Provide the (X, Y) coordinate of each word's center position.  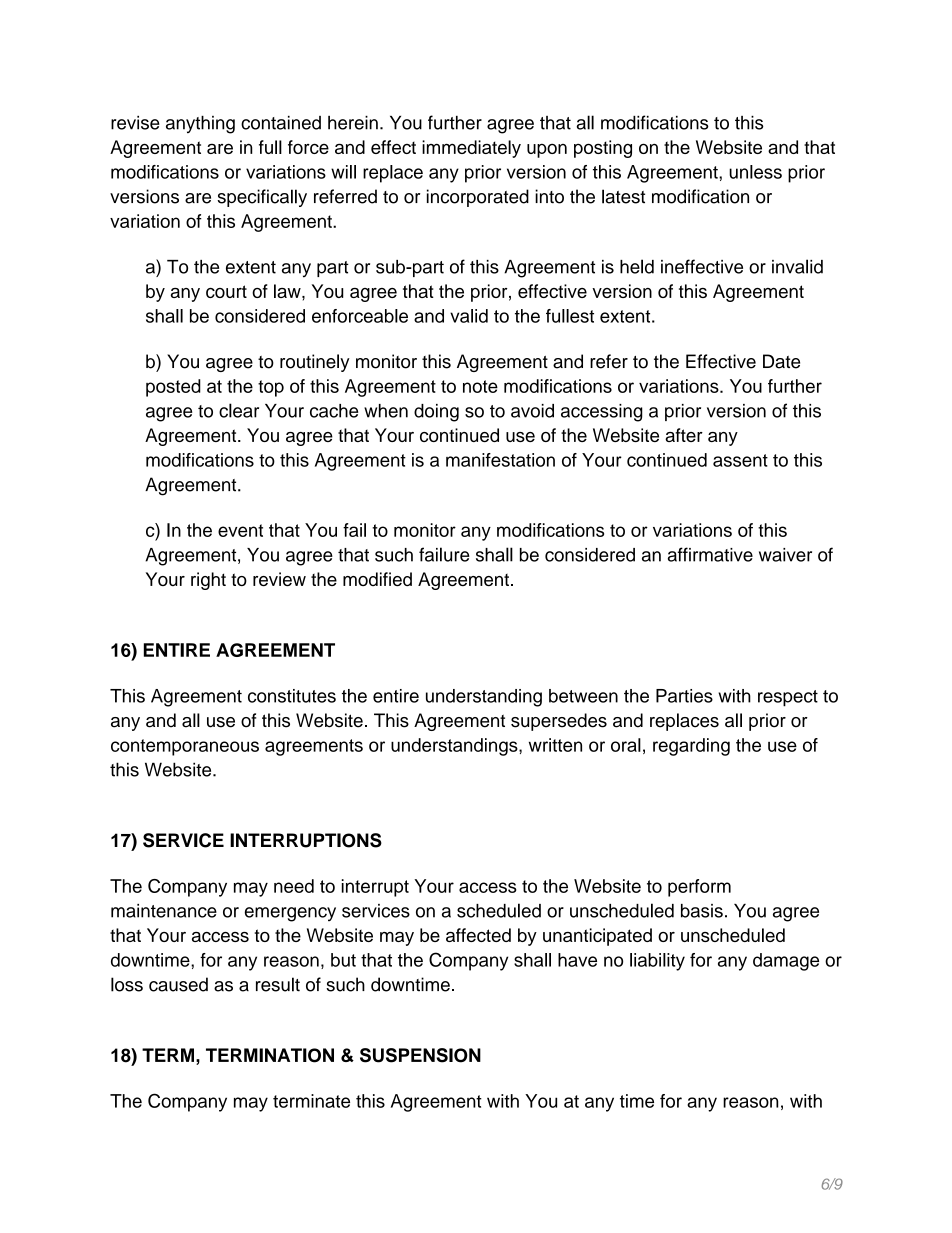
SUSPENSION (420, 1055)
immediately (471, 149)
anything (200, 125)
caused (178, 984)
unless (755, 172)
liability (657, 962)
